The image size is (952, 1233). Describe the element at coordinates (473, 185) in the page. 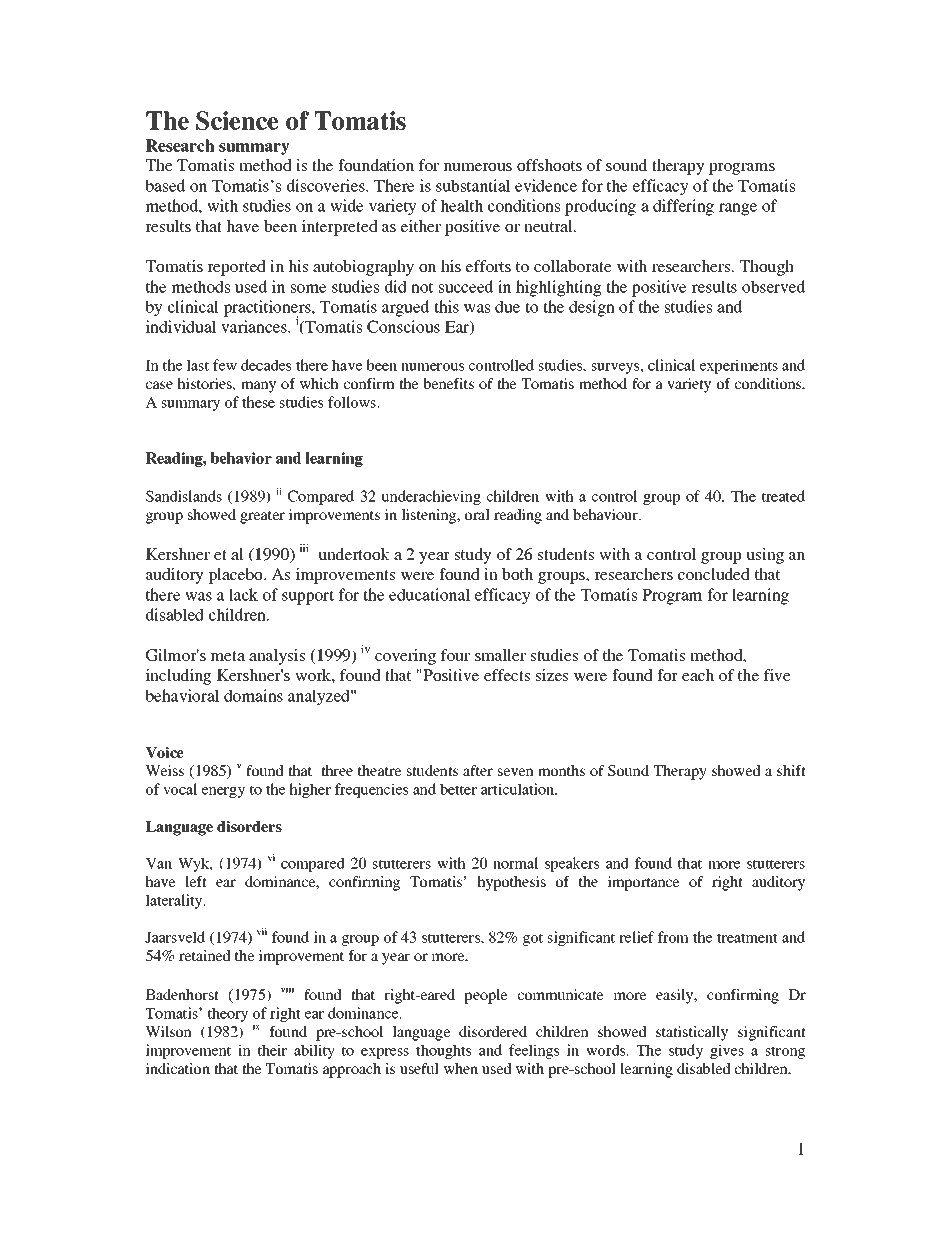

I see `substantial` at that location.
